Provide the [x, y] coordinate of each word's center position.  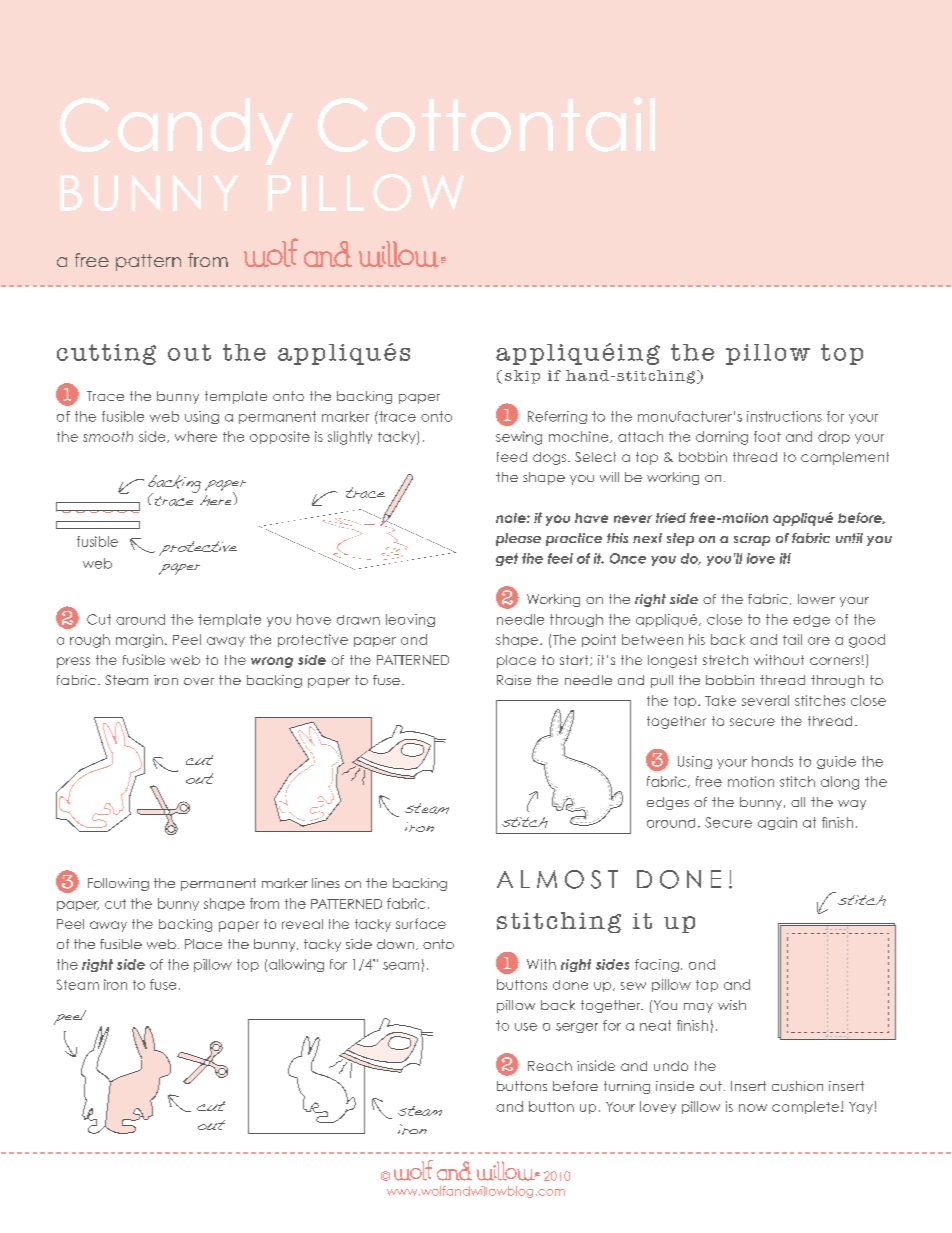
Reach [550, 1066]
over [199, 681]
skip [522, 377]
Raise [514, 680]
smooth [108, 436]
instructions [784, 416]
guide [836, 762]
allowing [296, 965]
